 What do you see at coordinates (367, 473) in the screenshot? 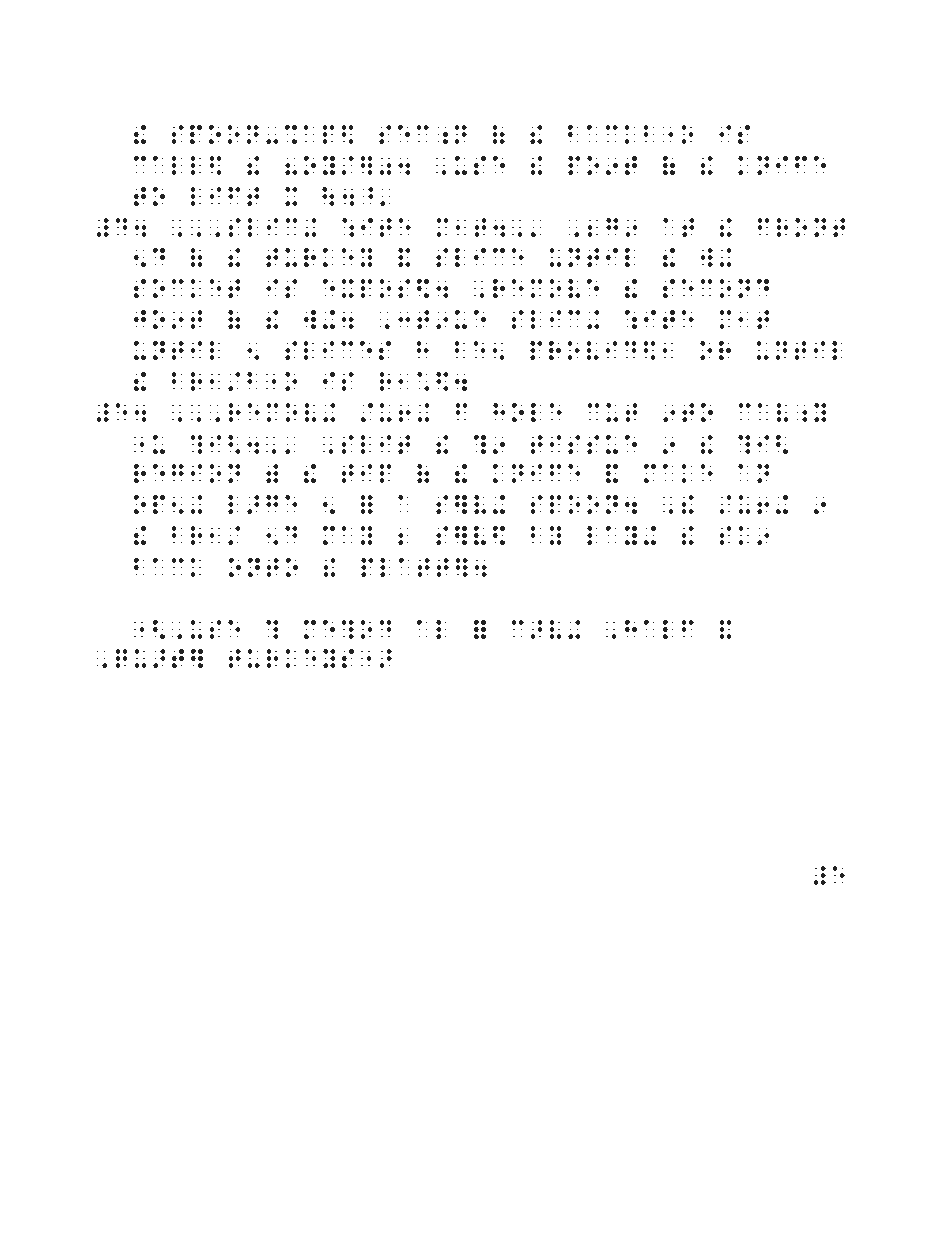
I see `TIP` at bounding box center [367, 473].
